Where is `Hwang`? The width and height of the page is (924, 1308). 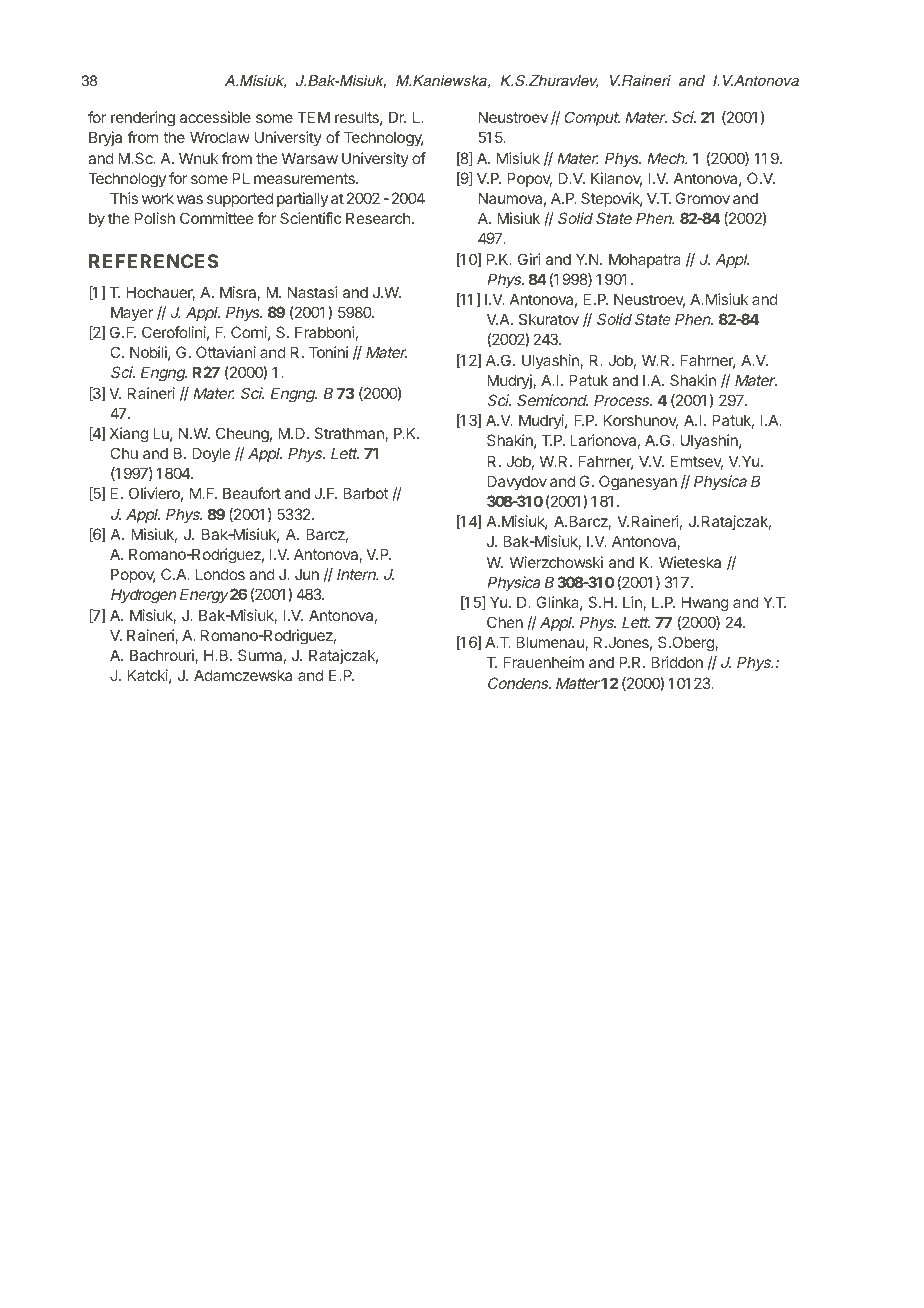
Hwang is located at coordinates (705, 604).
